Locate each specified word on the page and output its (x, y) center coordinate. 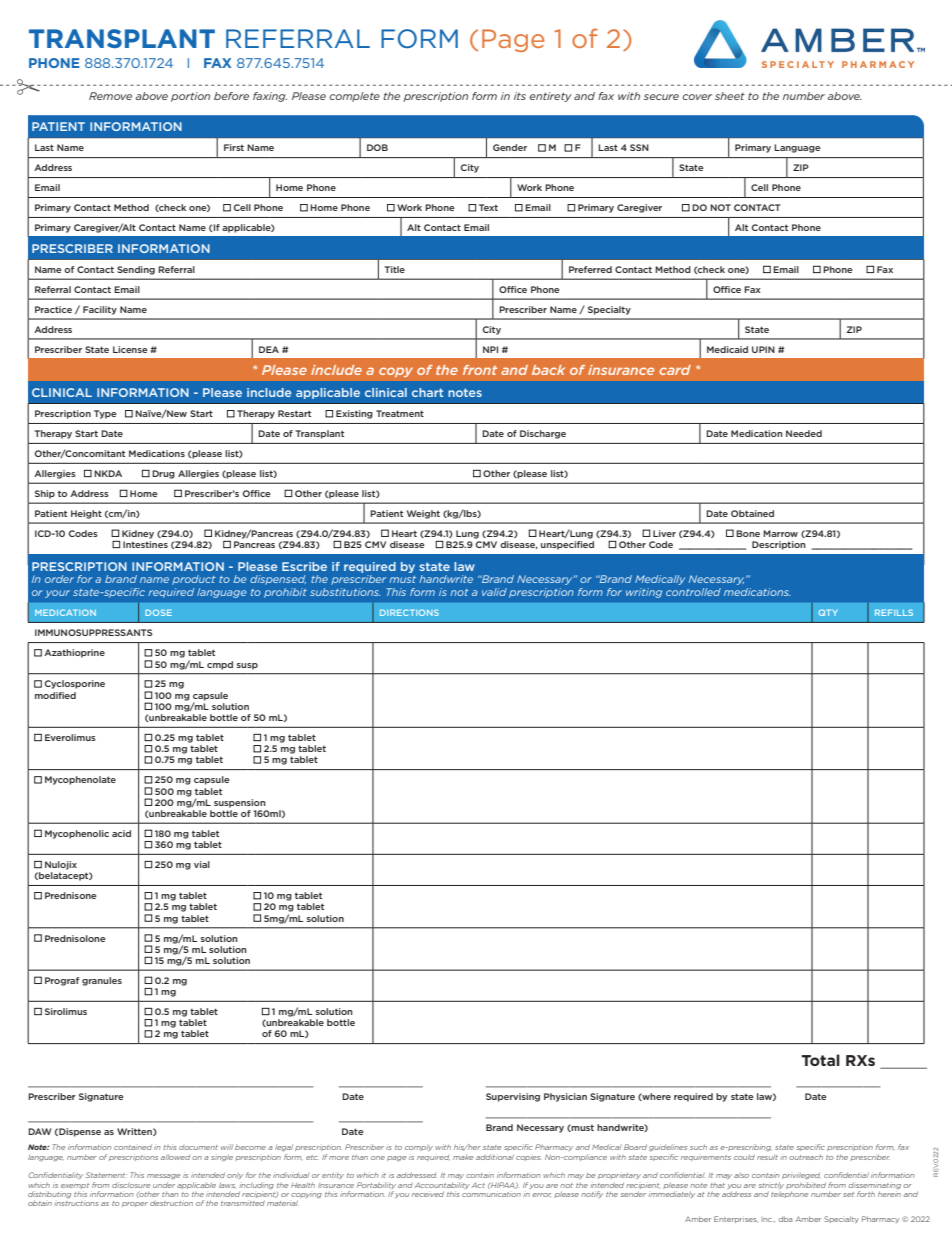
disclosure (131, 1185)
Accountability (442, 1185)
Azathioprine (74, 653)
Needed (804, 433)
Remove (110, 96)
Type (105, 414)
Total (820, 1060)
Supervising (513, 1097)
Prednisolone (75, 938)
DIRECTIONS (409, 612)
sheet (730, 96)
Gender (510, 147)
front (480, 370)
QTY (828, 612)
